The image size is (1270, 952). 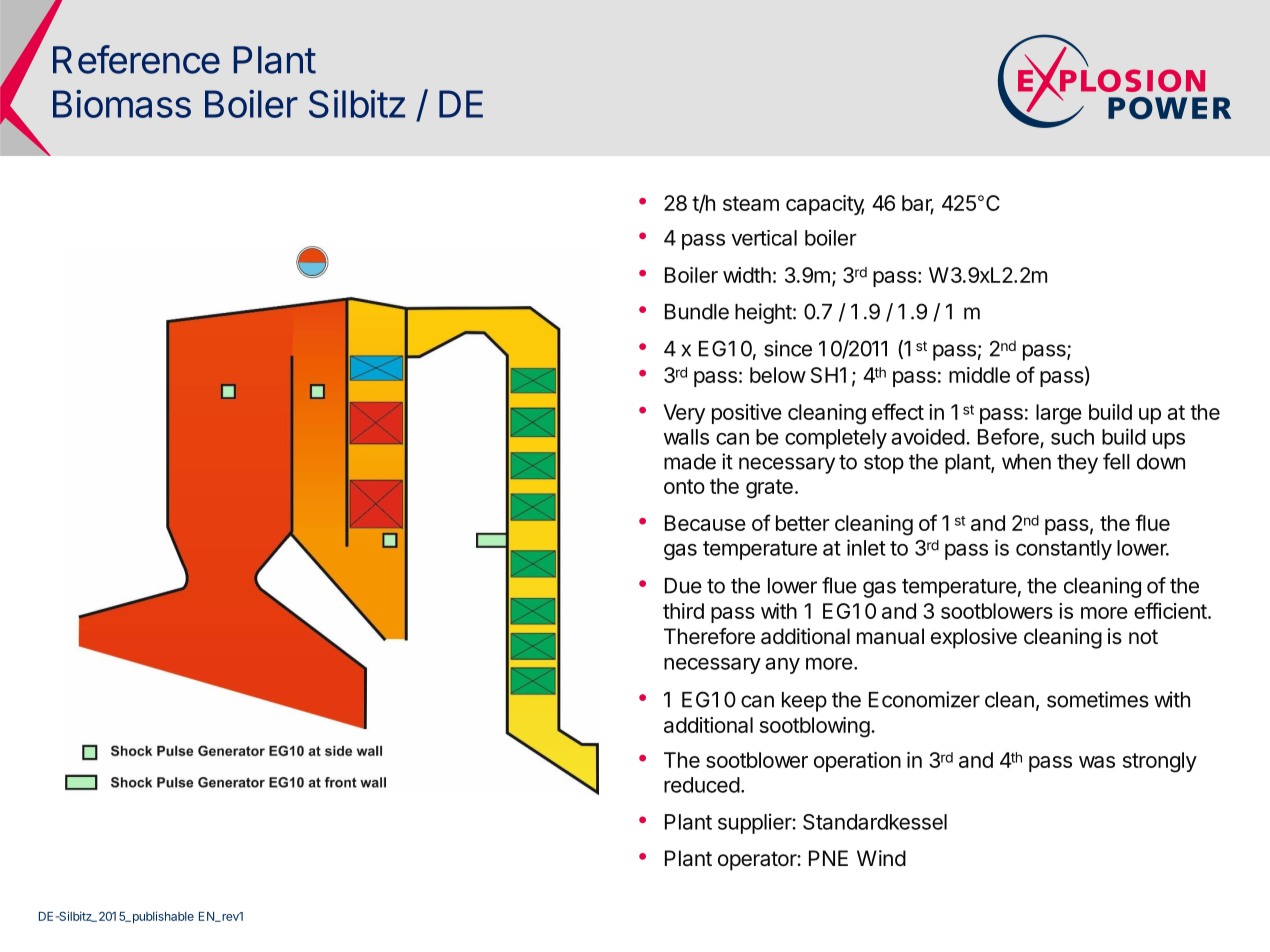 What do you see at coordinates (683, 586) in the screenshot?
I see `Due` at bounding box center [683, 586].
